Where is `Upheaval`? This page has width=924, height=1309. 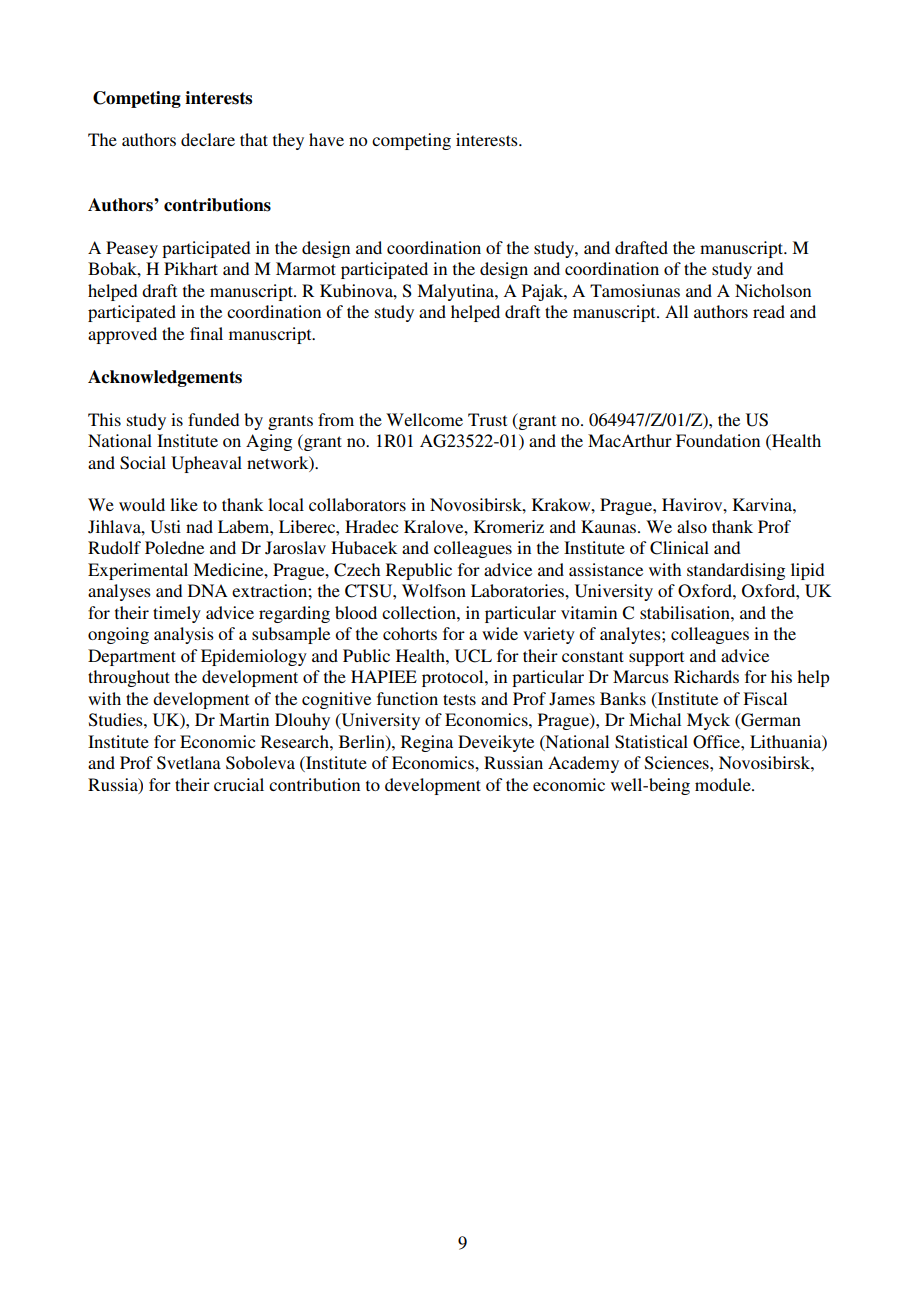
Upheaval is located at coordinates (206, 464).
